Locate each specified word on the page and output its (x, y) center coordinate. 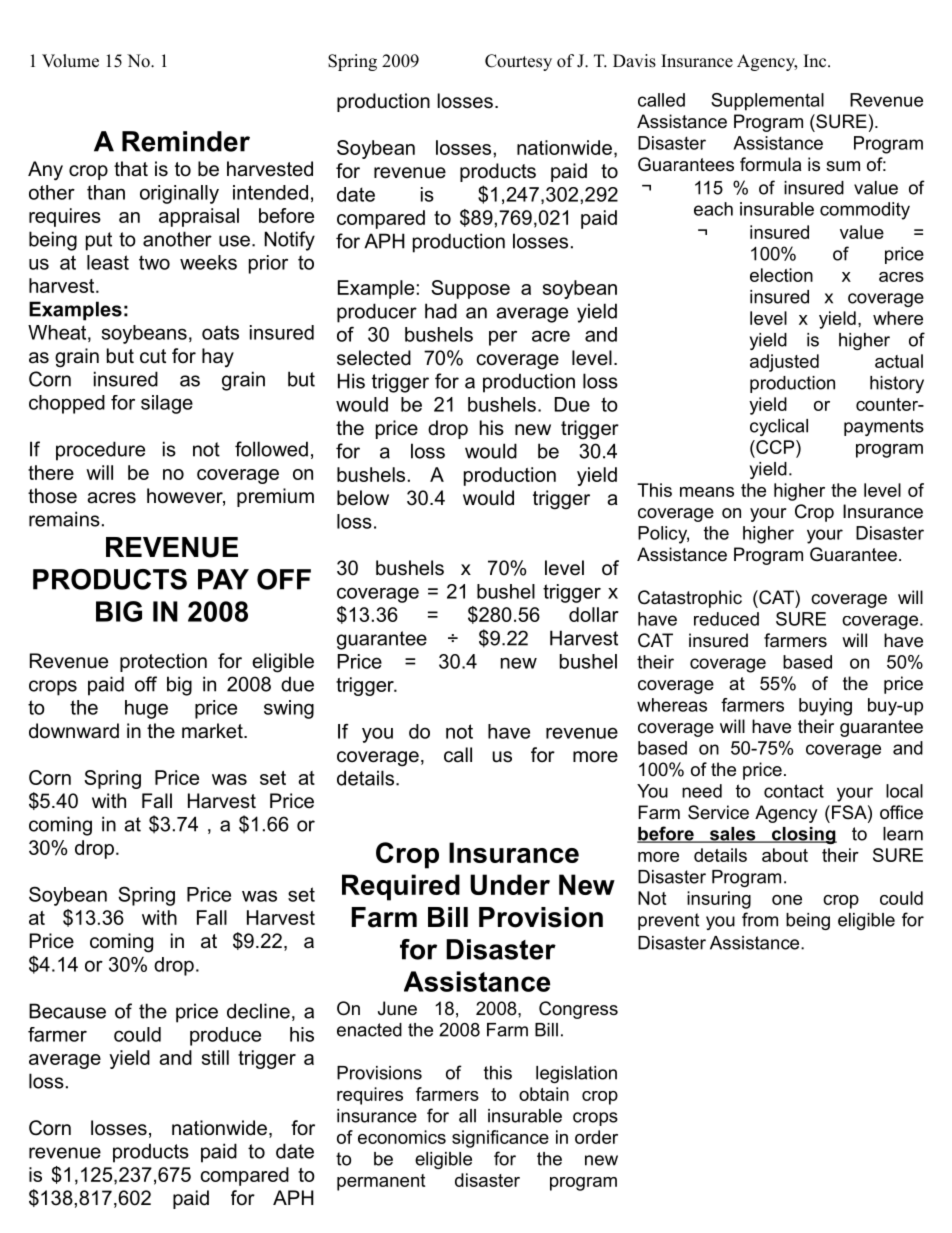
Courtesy (518, 62)
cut (153, 356)
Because (67, 1011)
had (441, 311)
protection (163, 662)
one (787, 900)
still (215, 1057)
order (596, 1137)
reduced (726, 619)
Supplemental (767, 102)
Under (510, 884)
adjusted (784, 363)
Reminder (186, 141)
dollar (594, 614)
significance (500, 1139)
